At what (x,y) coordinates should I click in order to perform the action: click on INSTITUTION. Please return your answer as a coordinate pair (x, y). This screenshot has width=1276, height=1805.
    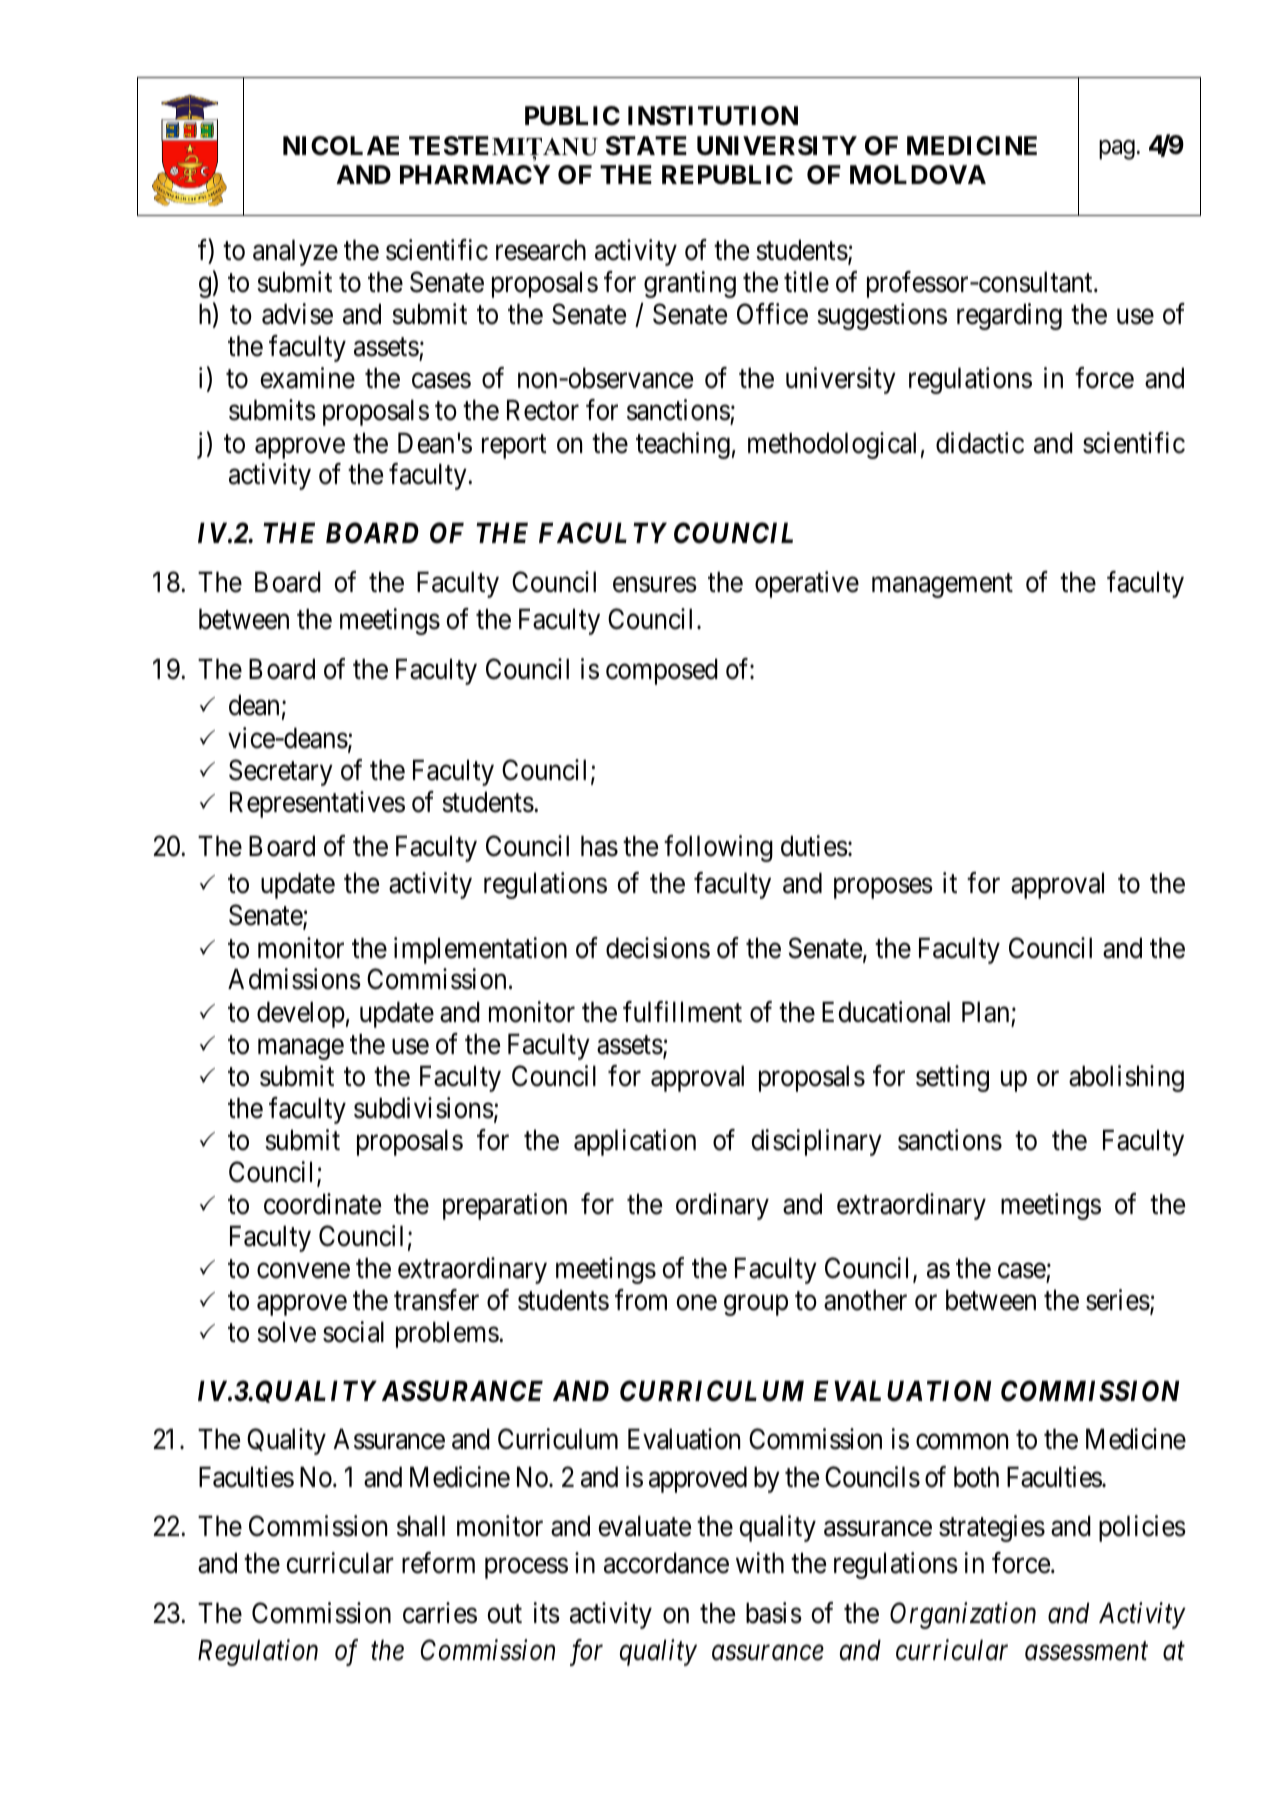
    Looking at the image, I should click on (713, 116).
